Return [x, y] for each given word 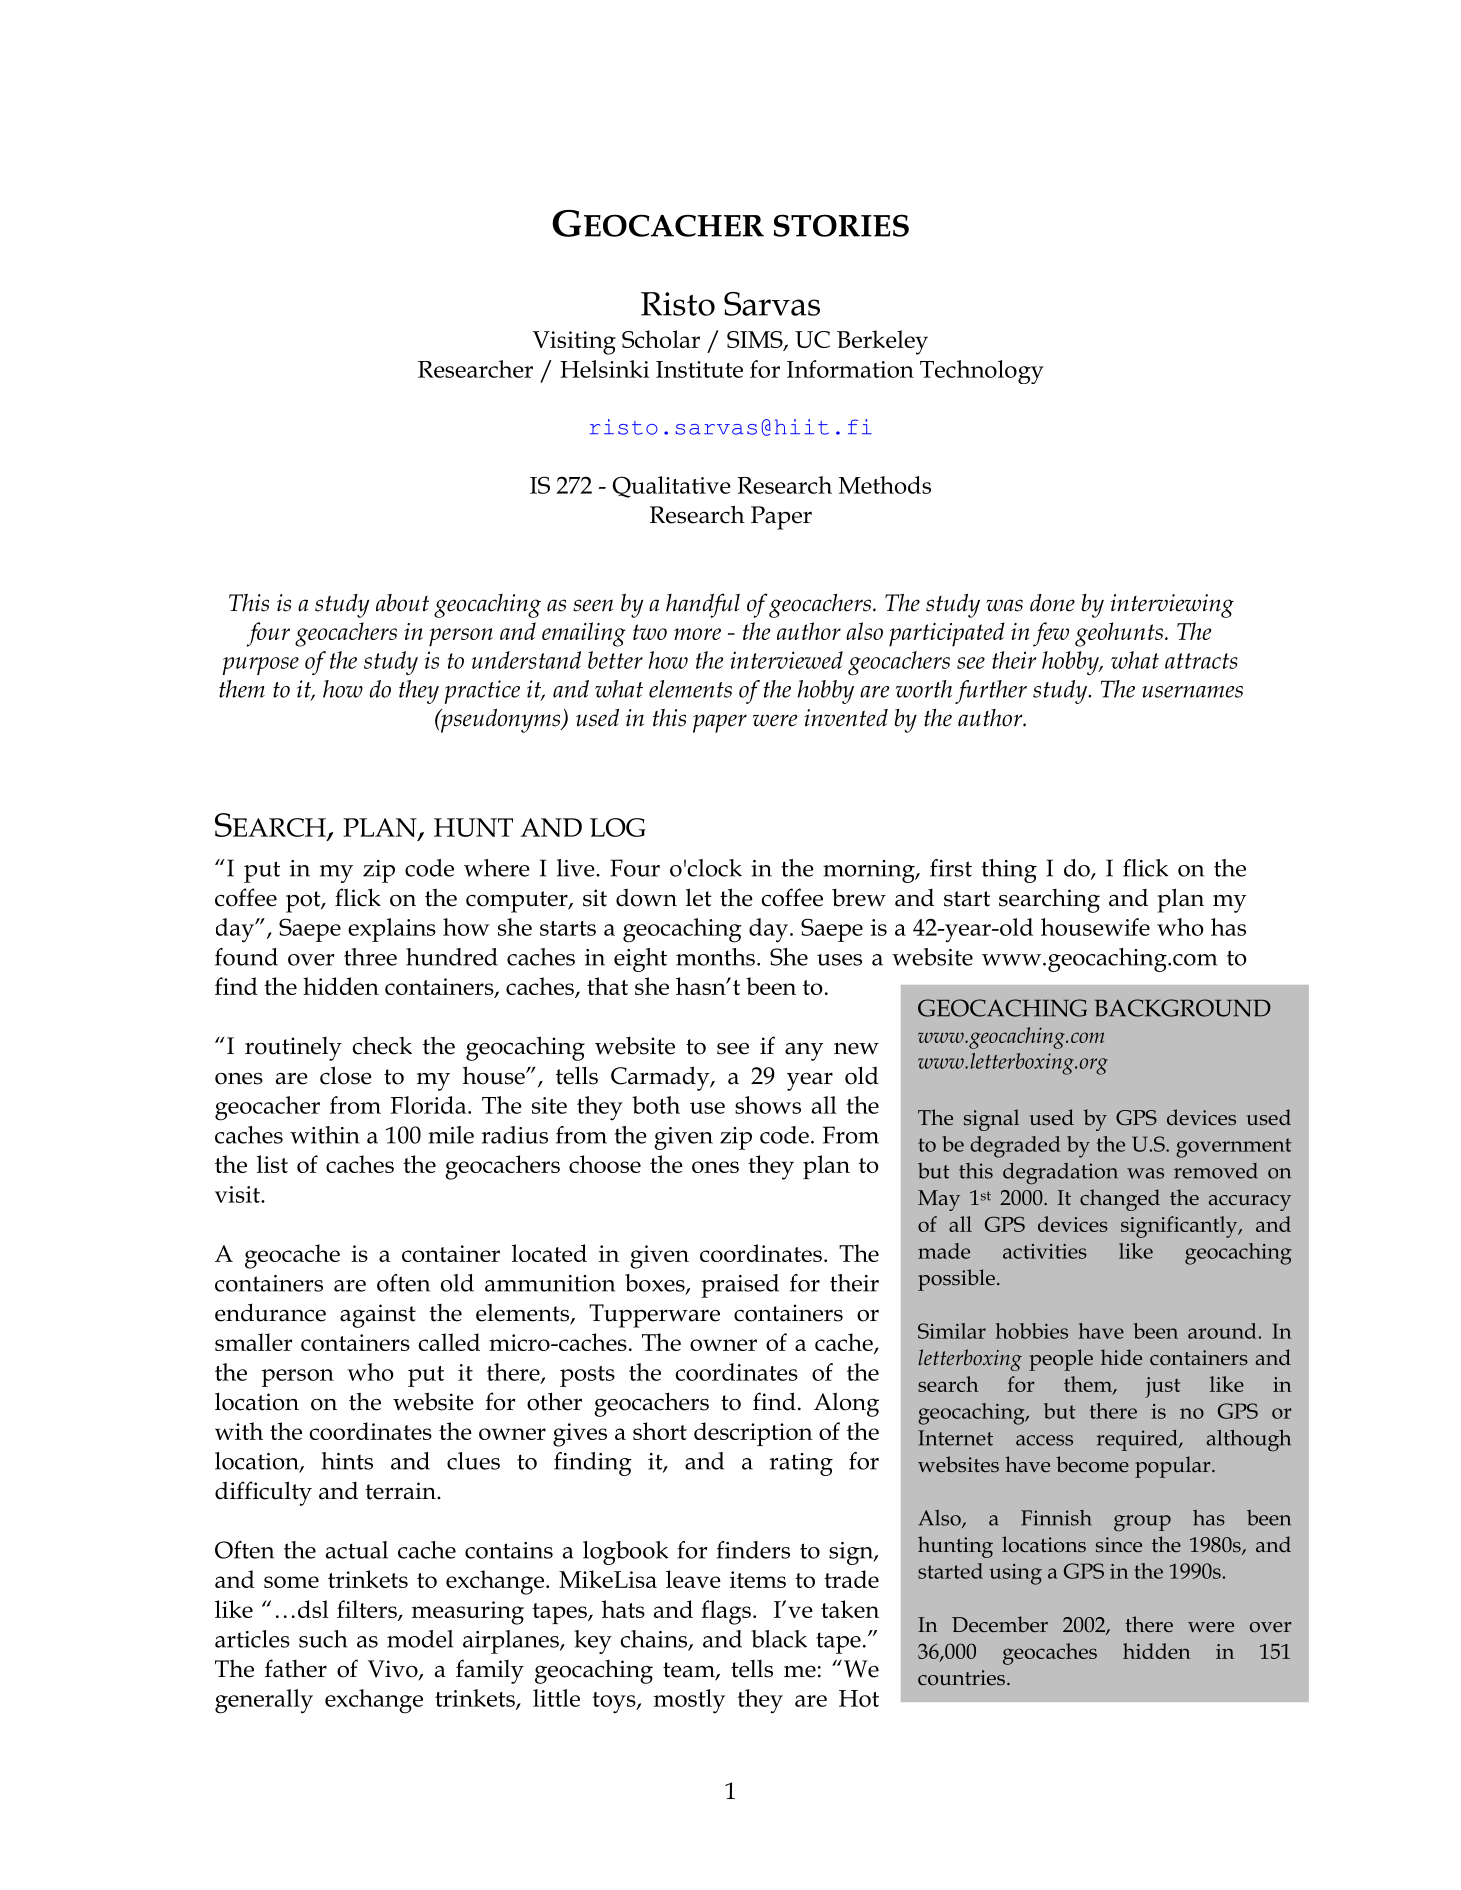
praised [740, 1286]
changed [1120, 1200]
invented [846, 718]
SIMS [756, 341]
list [272, 1164]
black [779, 1639]
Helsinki [604, 369]
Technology [982, 372]
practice [482, 692]
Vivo [394, 1670]
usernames [1192, 692]
